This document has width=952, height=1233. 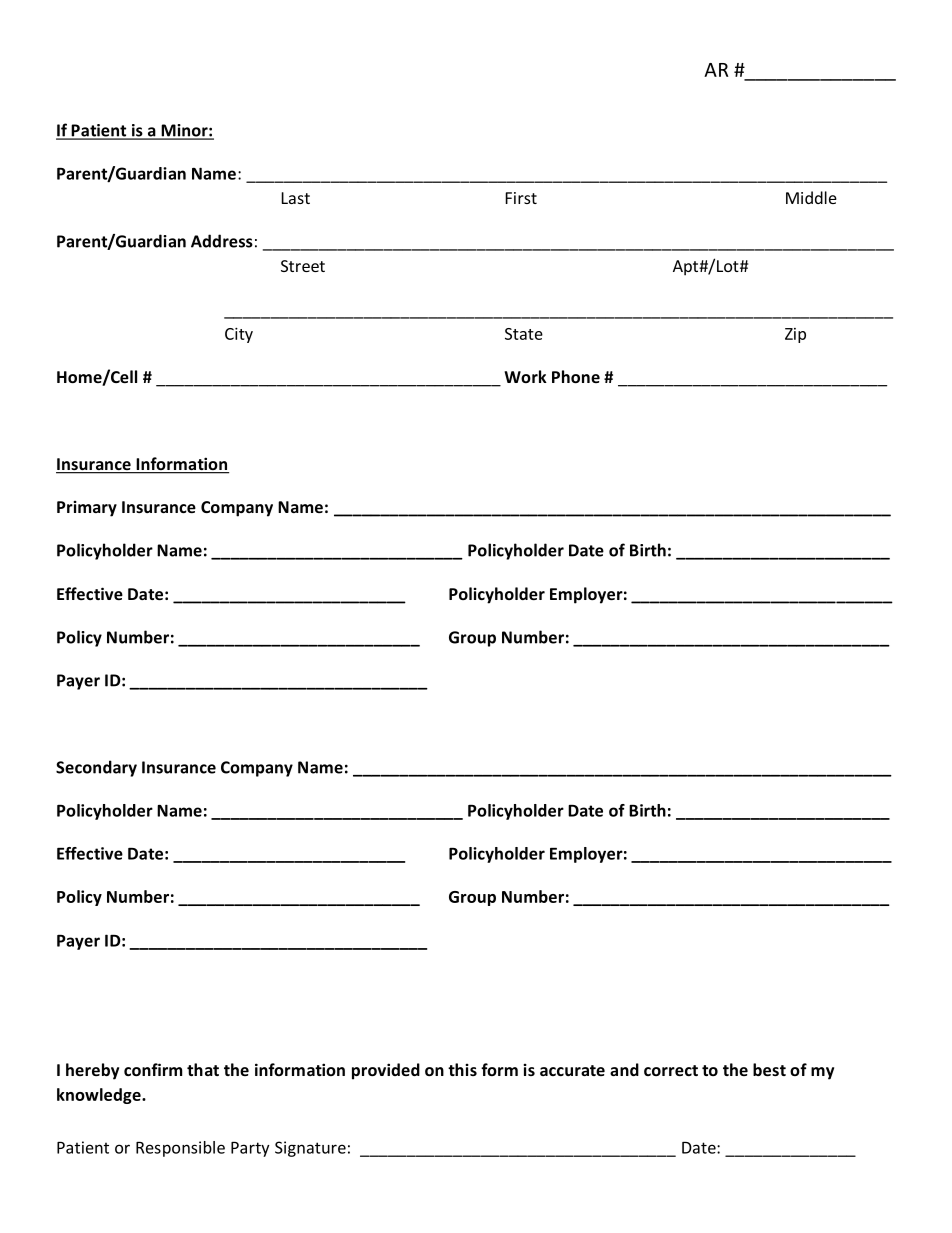 I want to click on Primary, so click(x=87, y=508).
